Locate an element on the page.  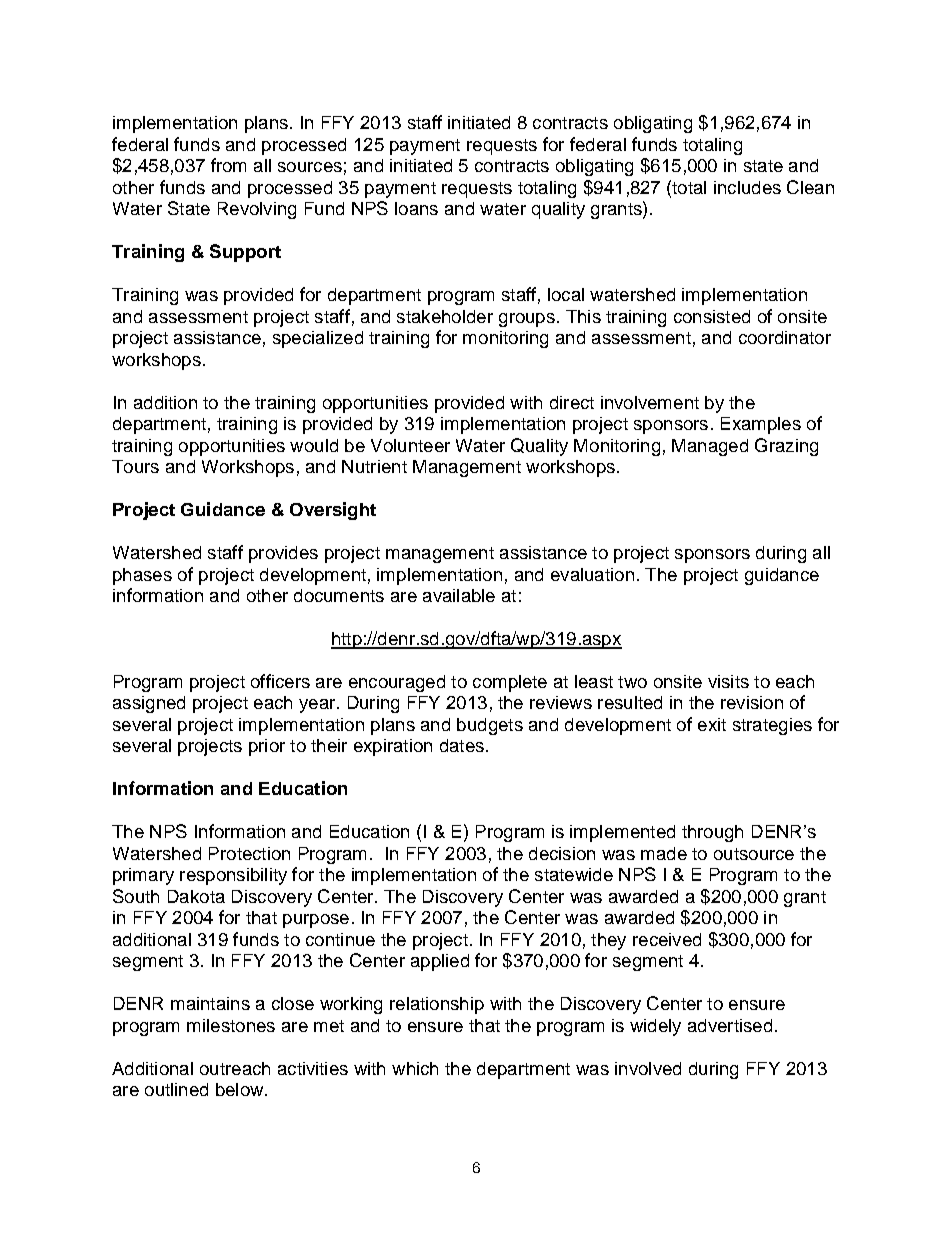
Managed is located at coordinates (710, 447).
